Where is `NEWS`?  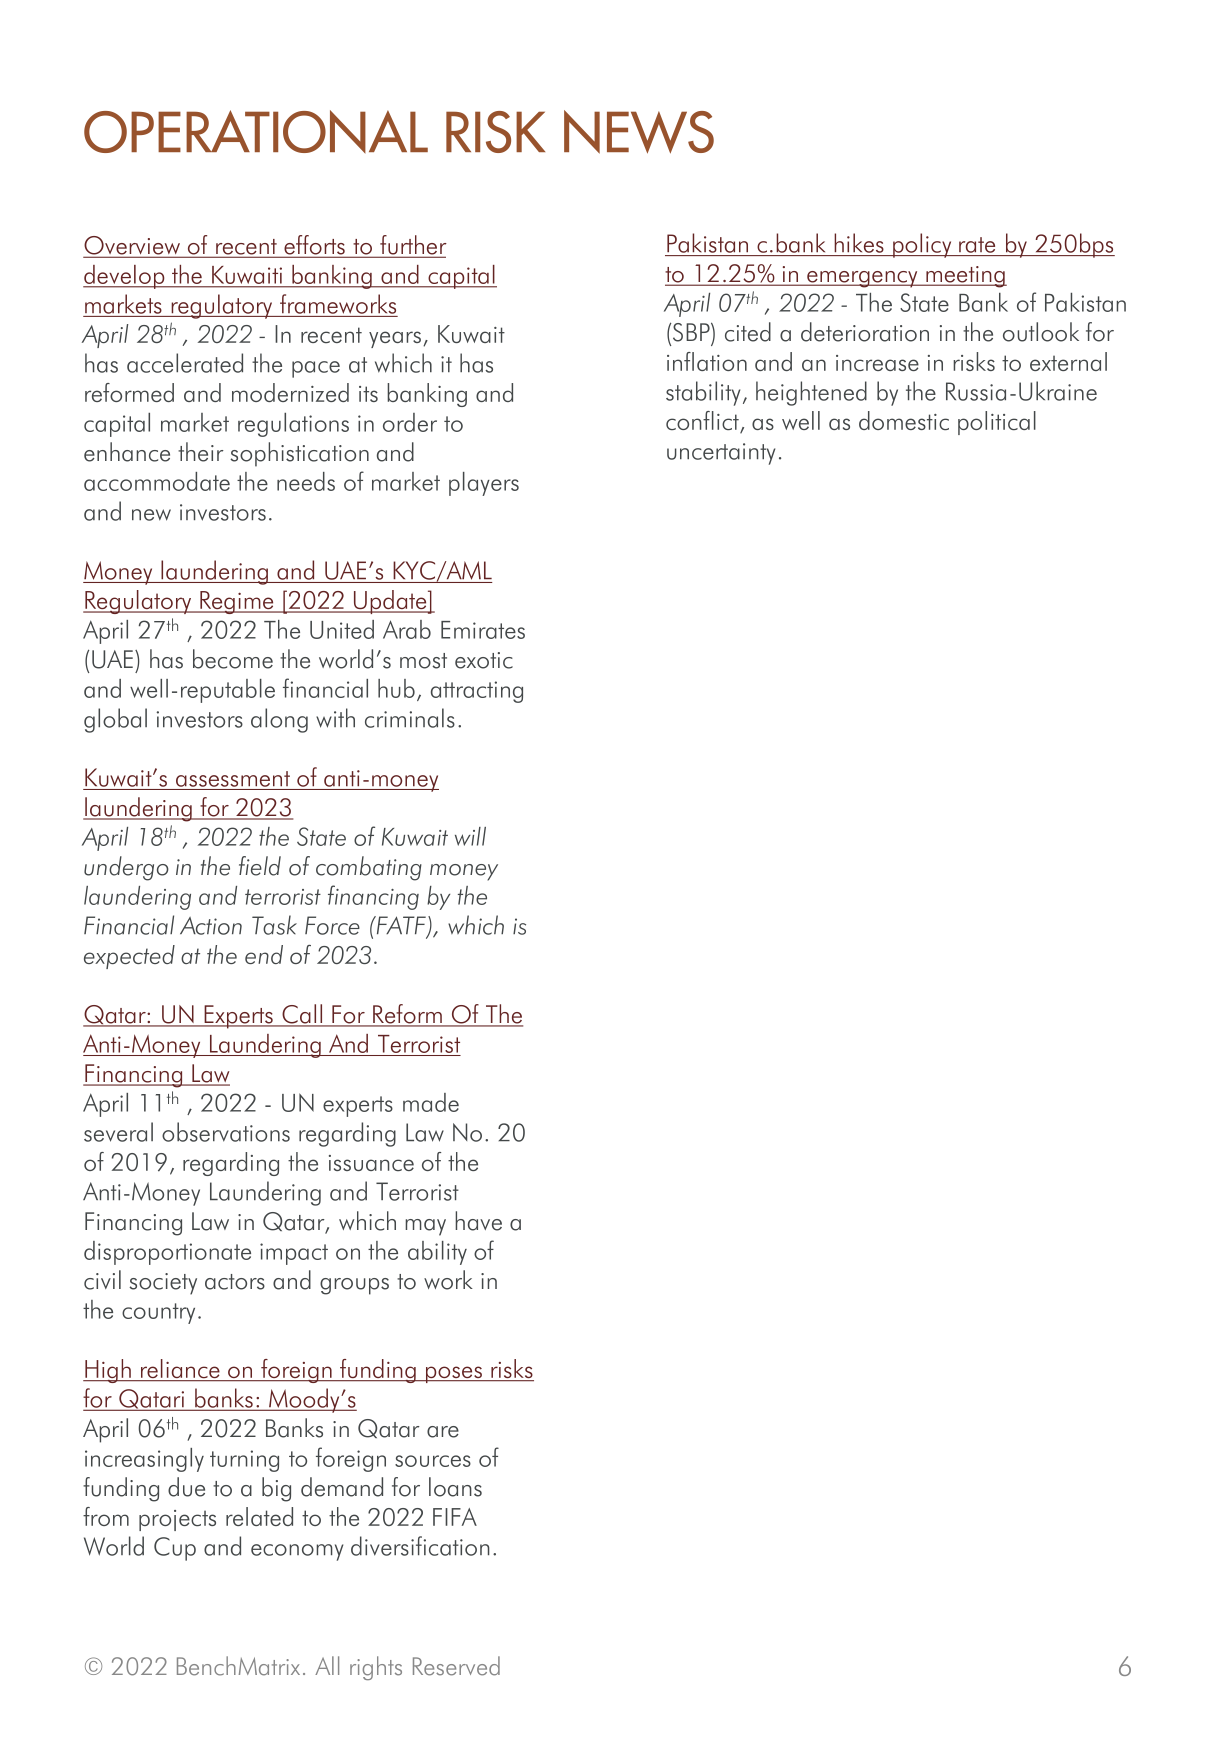
NEWS is located at coordinates (639, 132).
